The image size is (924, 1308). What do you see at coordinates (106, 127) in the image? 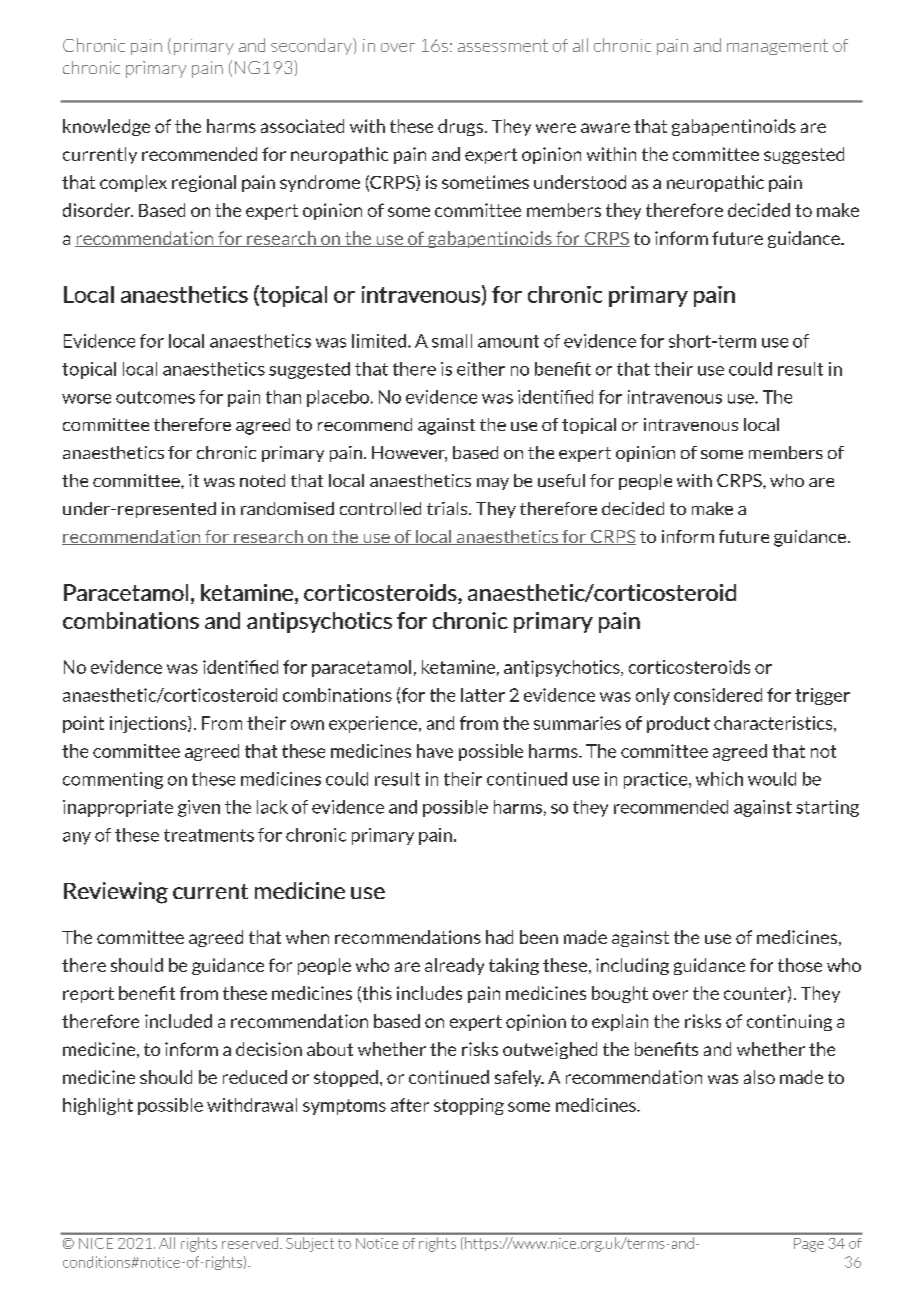
I see `knowledge` at bounding box center [106, 127].
